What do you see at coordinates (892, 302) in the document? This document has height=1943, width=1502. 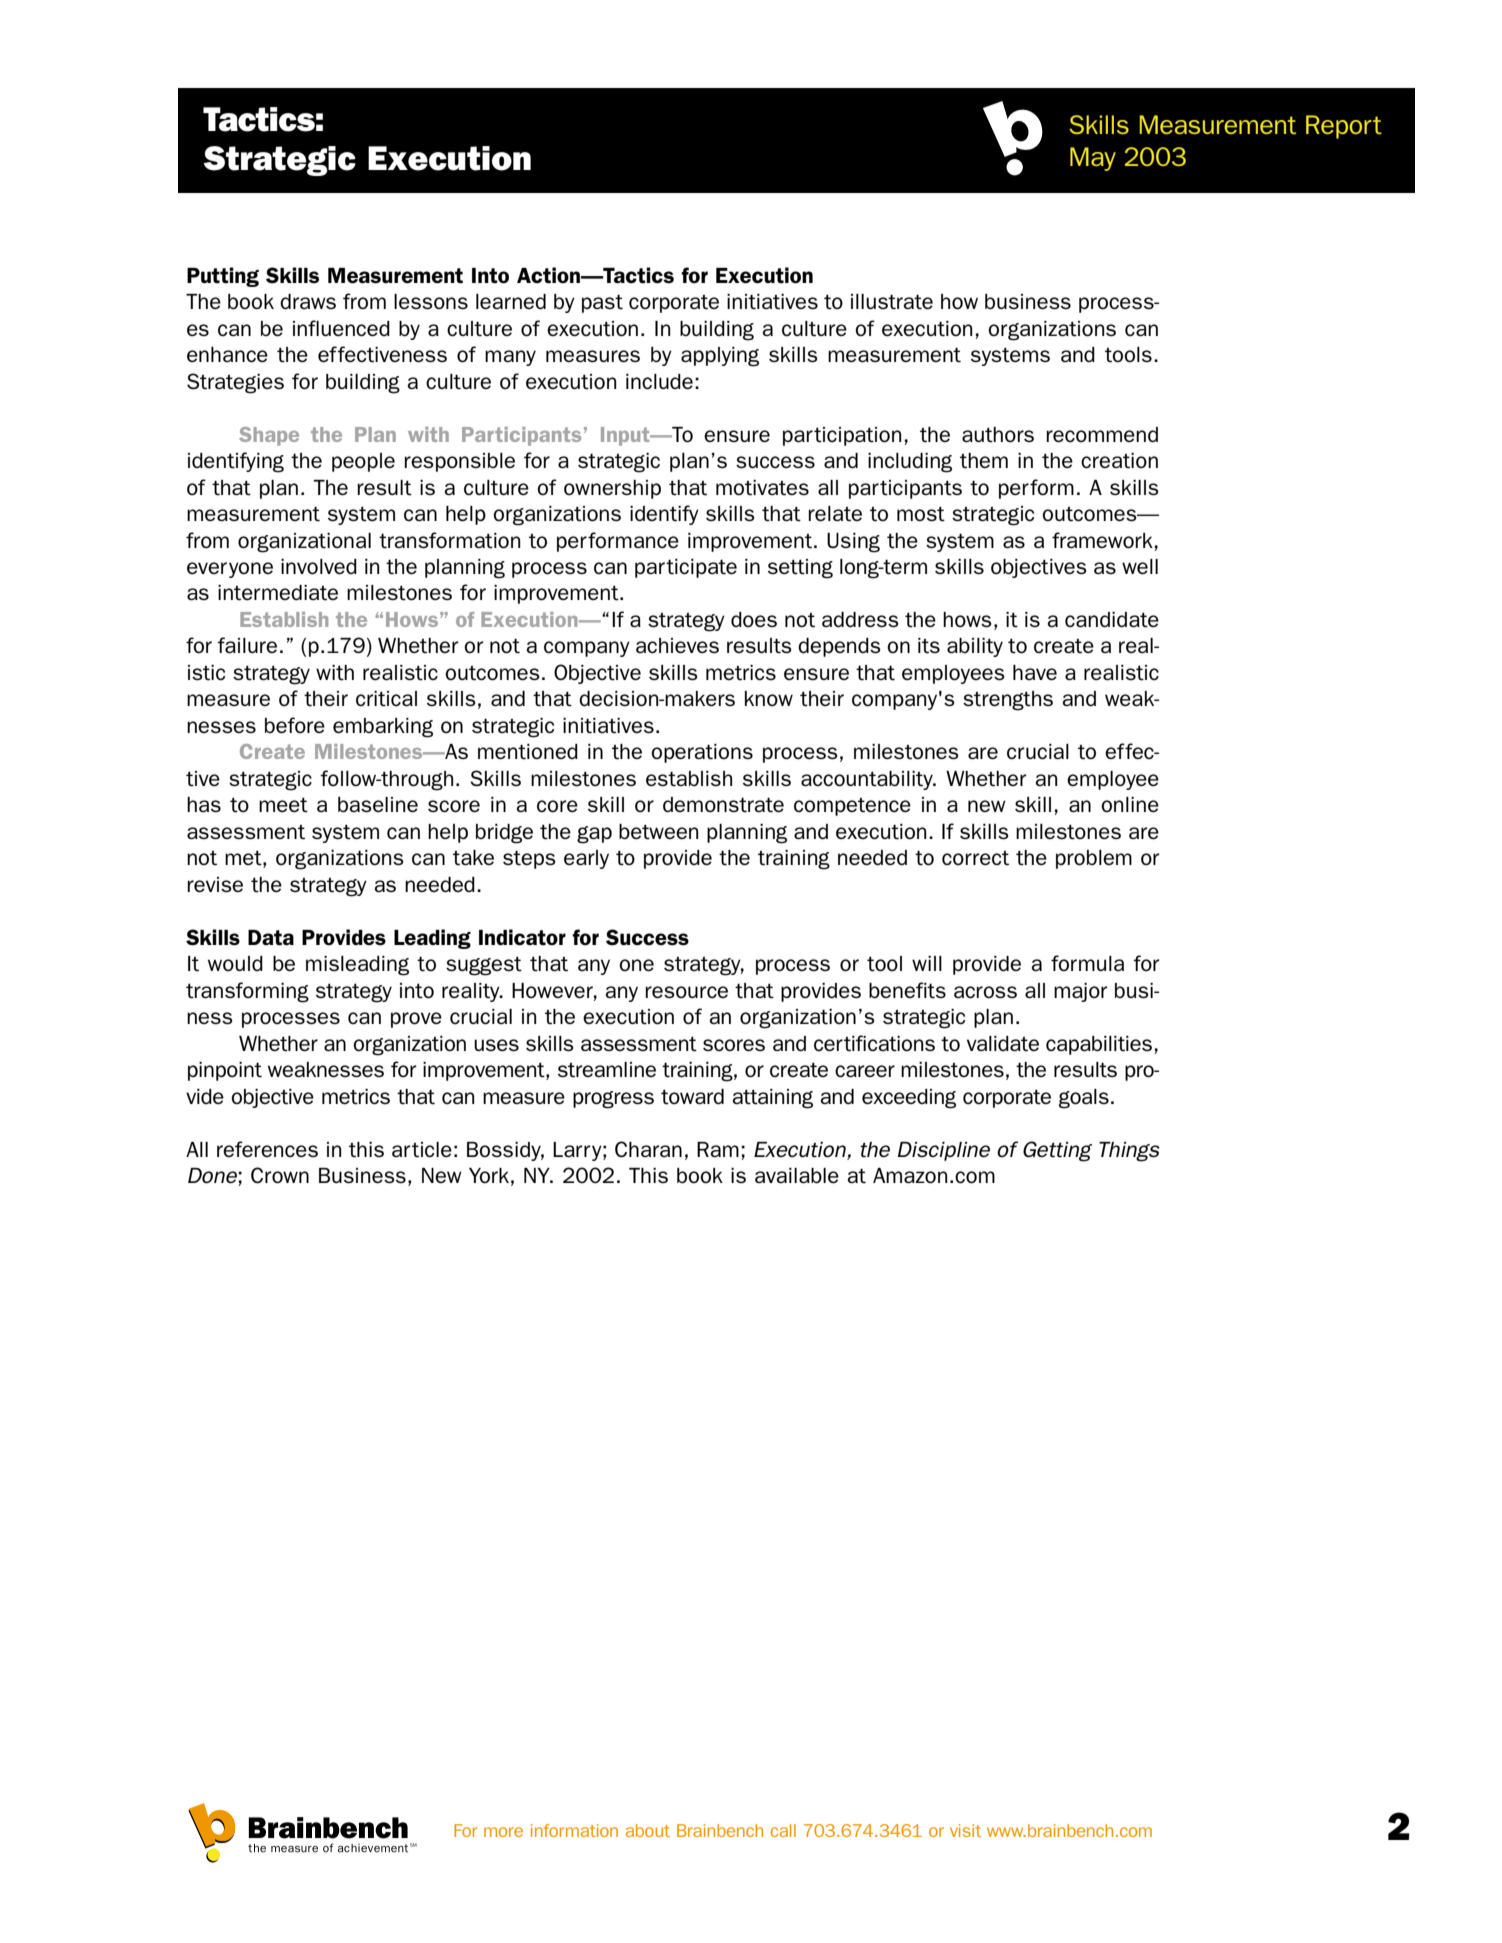 I see `illustrate` at bounding box center [892, 302].
